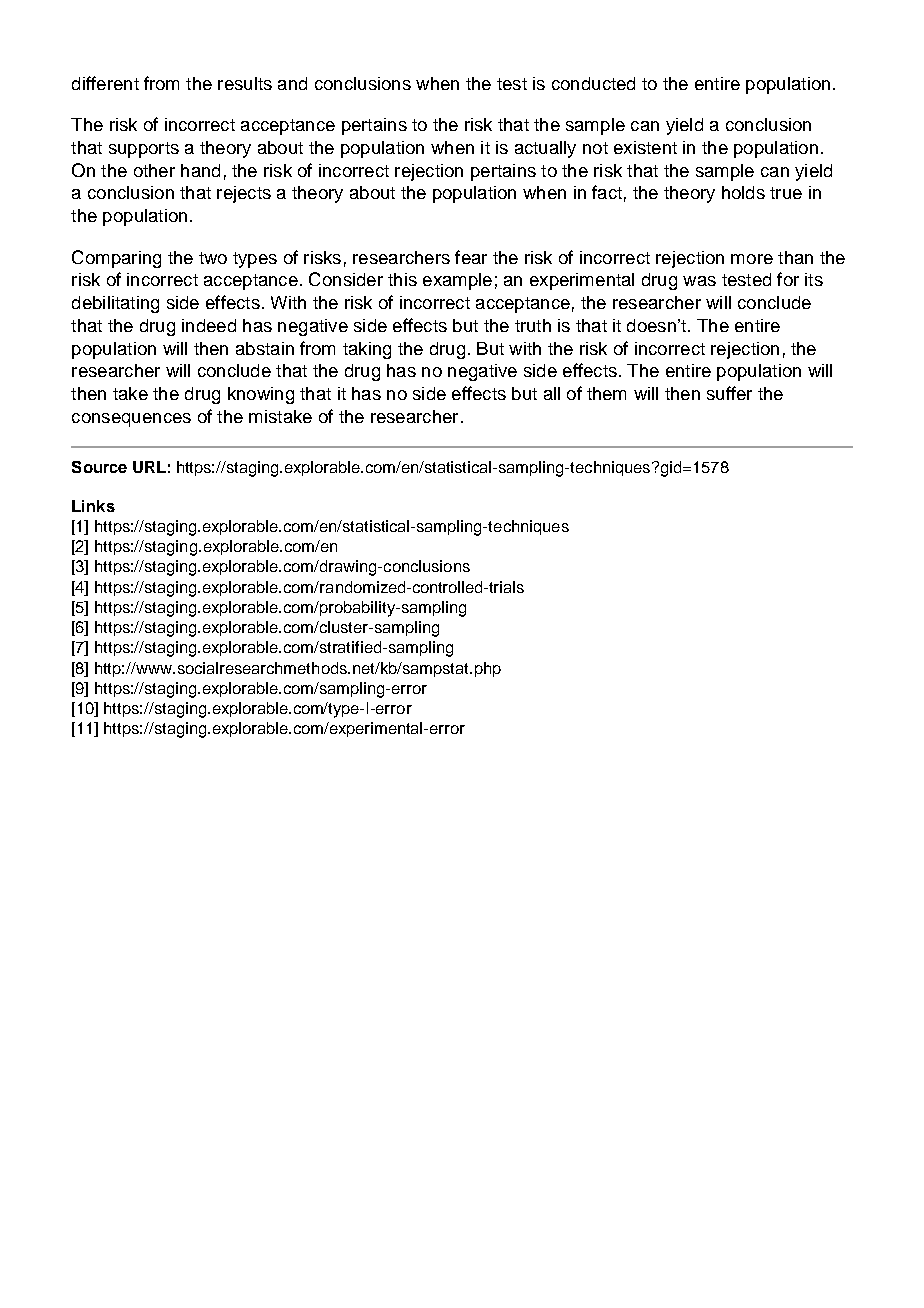 The image size is (924, 1308). What do you see at coordinates (593, 83) in the page?
I see `conducted` at bounding box center [593, 83].
